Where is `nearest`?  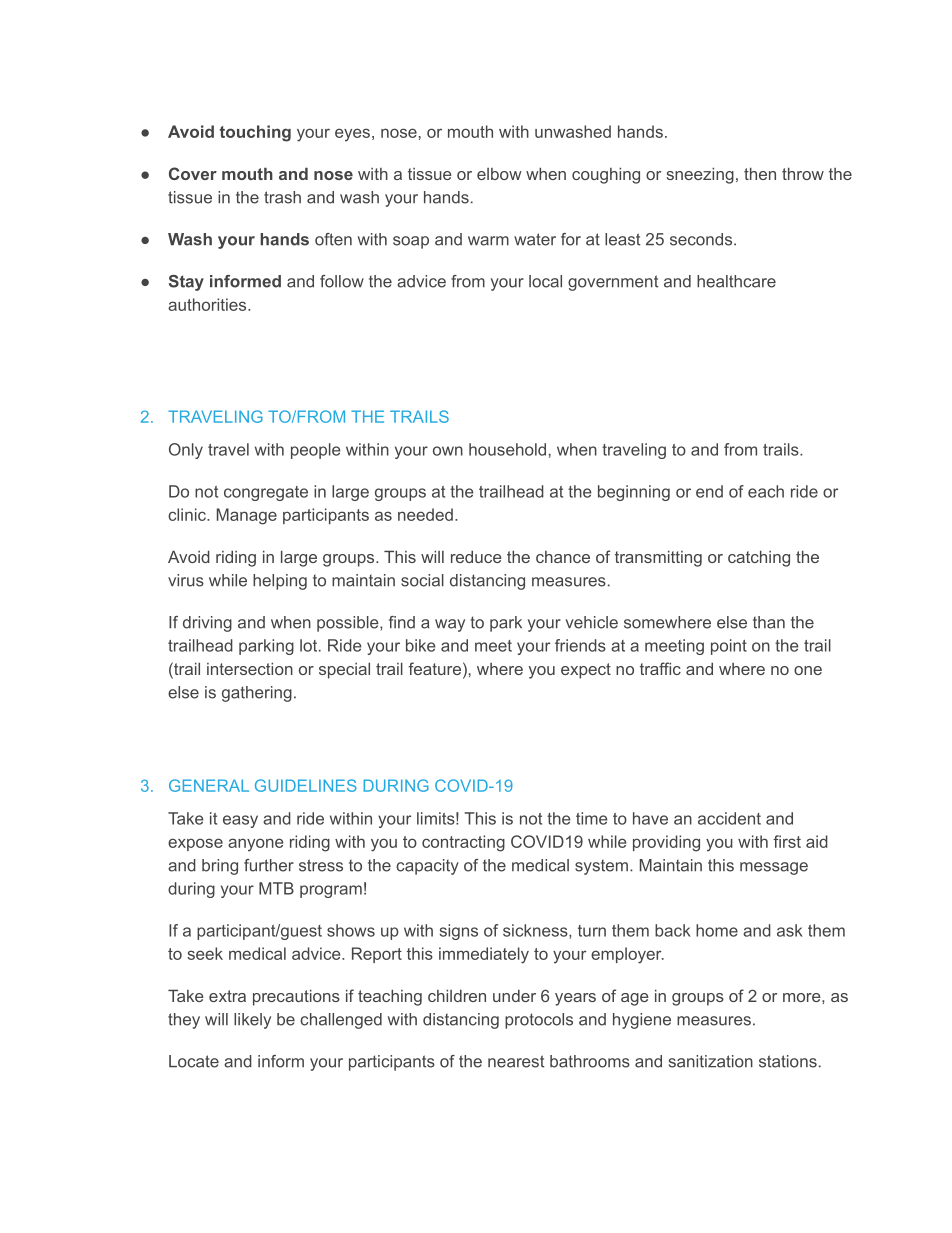 nearest is located at coordinates (516, 1061).
